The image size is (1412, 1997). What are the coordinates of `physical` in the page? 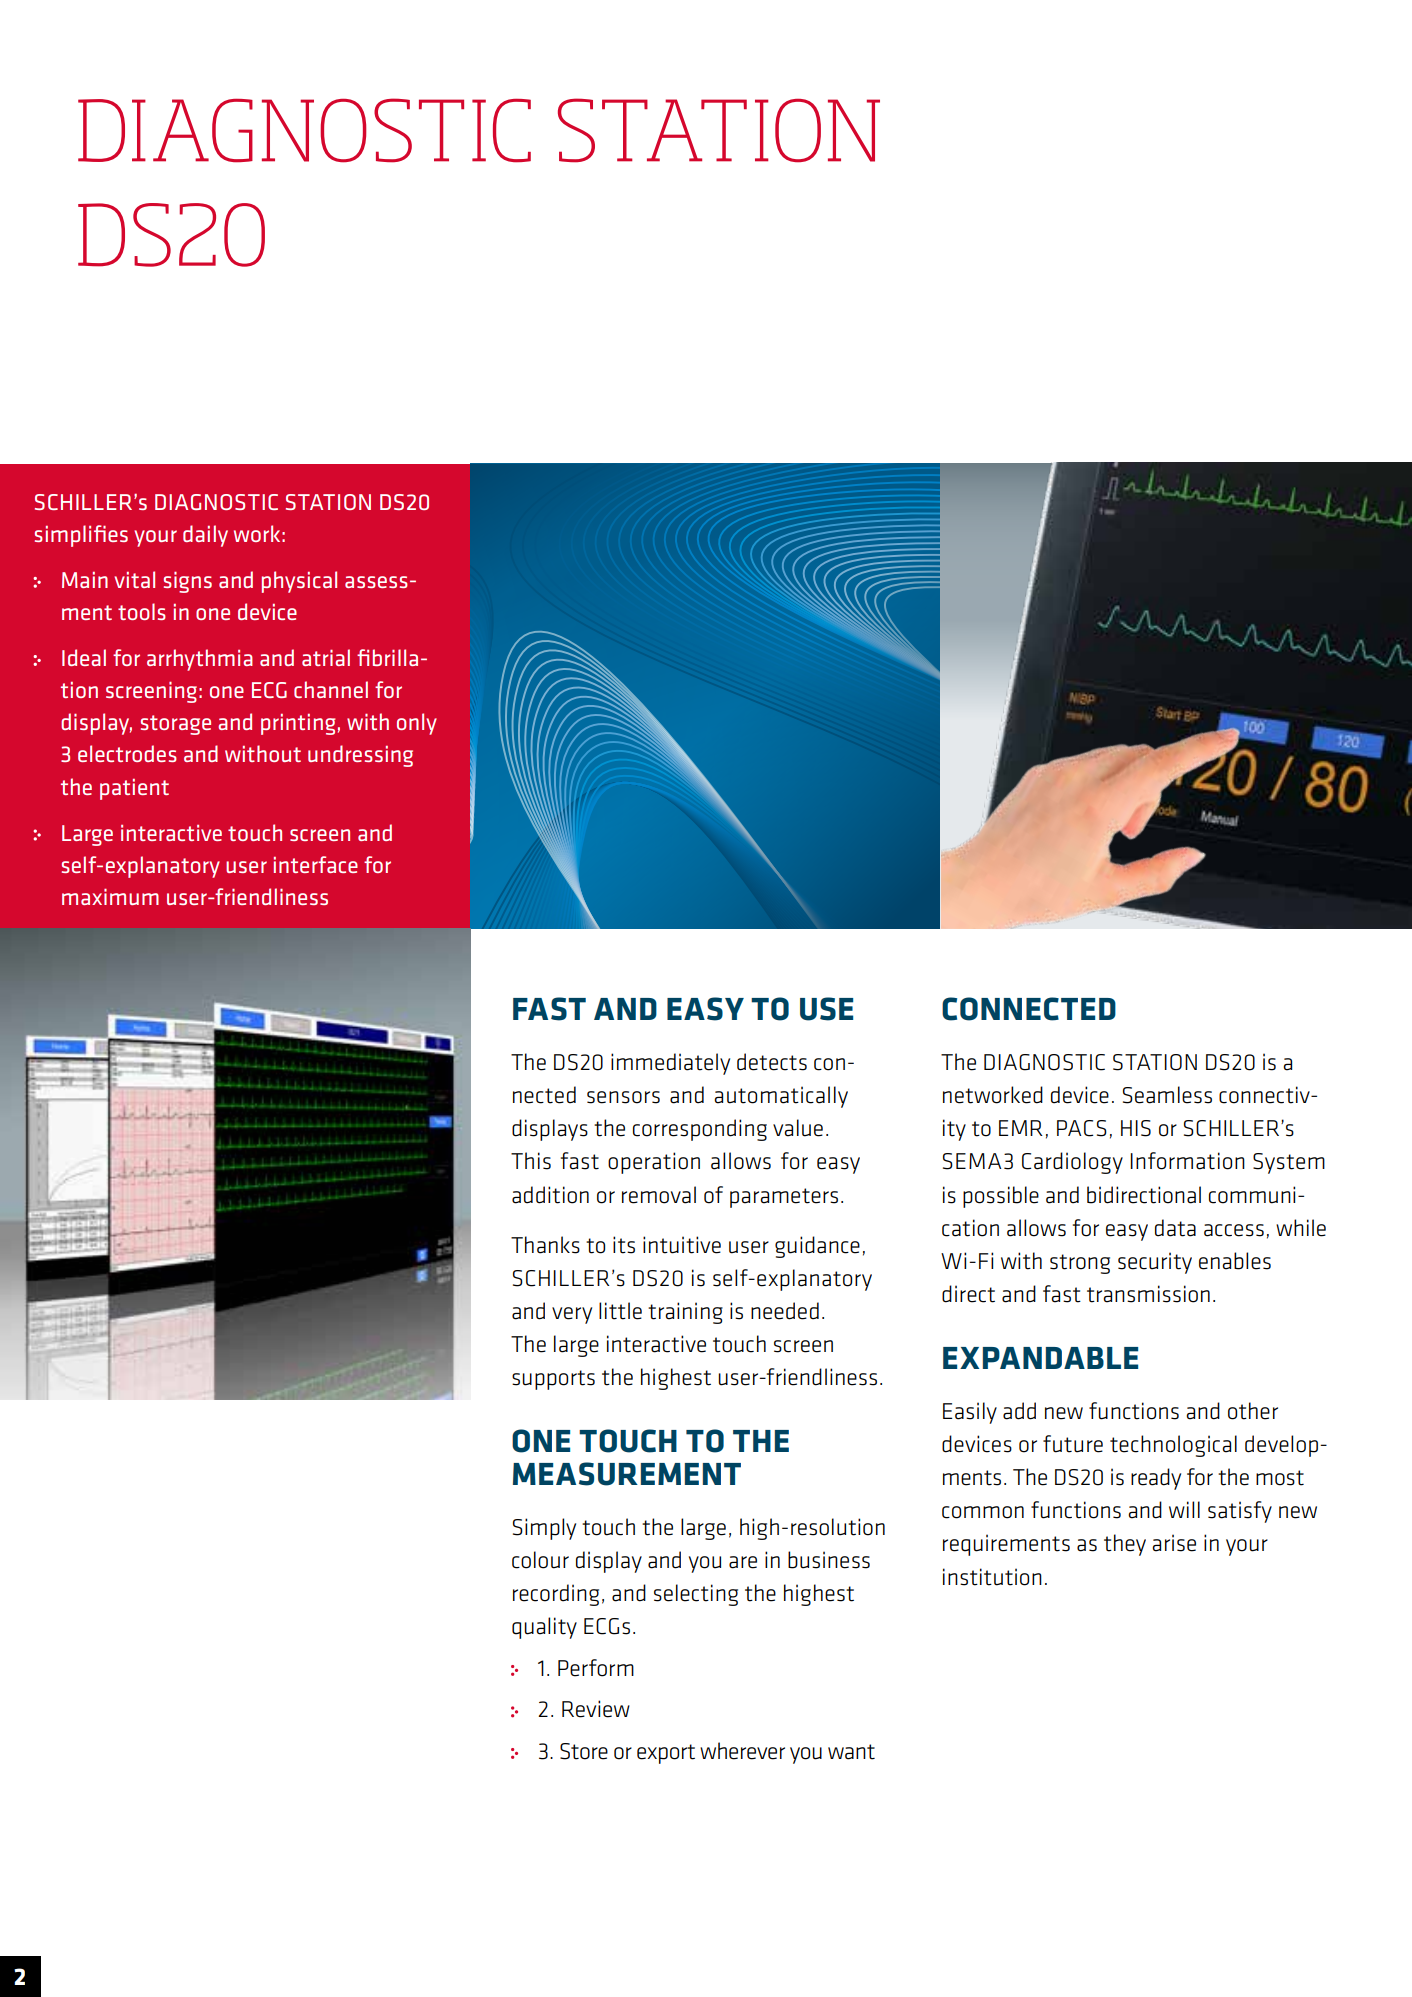 It's located at (299, 582).
